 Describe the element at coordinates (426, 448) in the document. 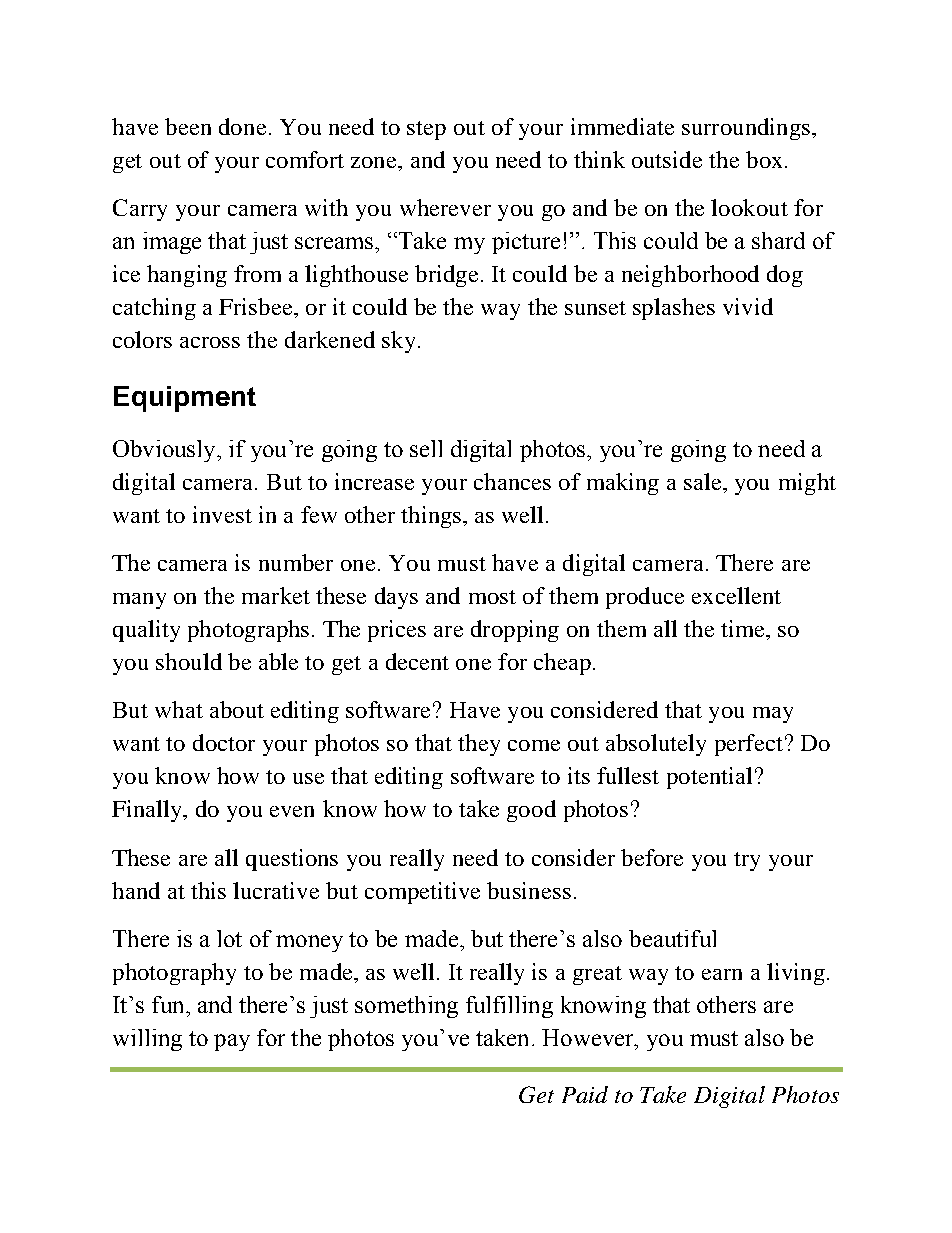

I see `sell` at that location.
